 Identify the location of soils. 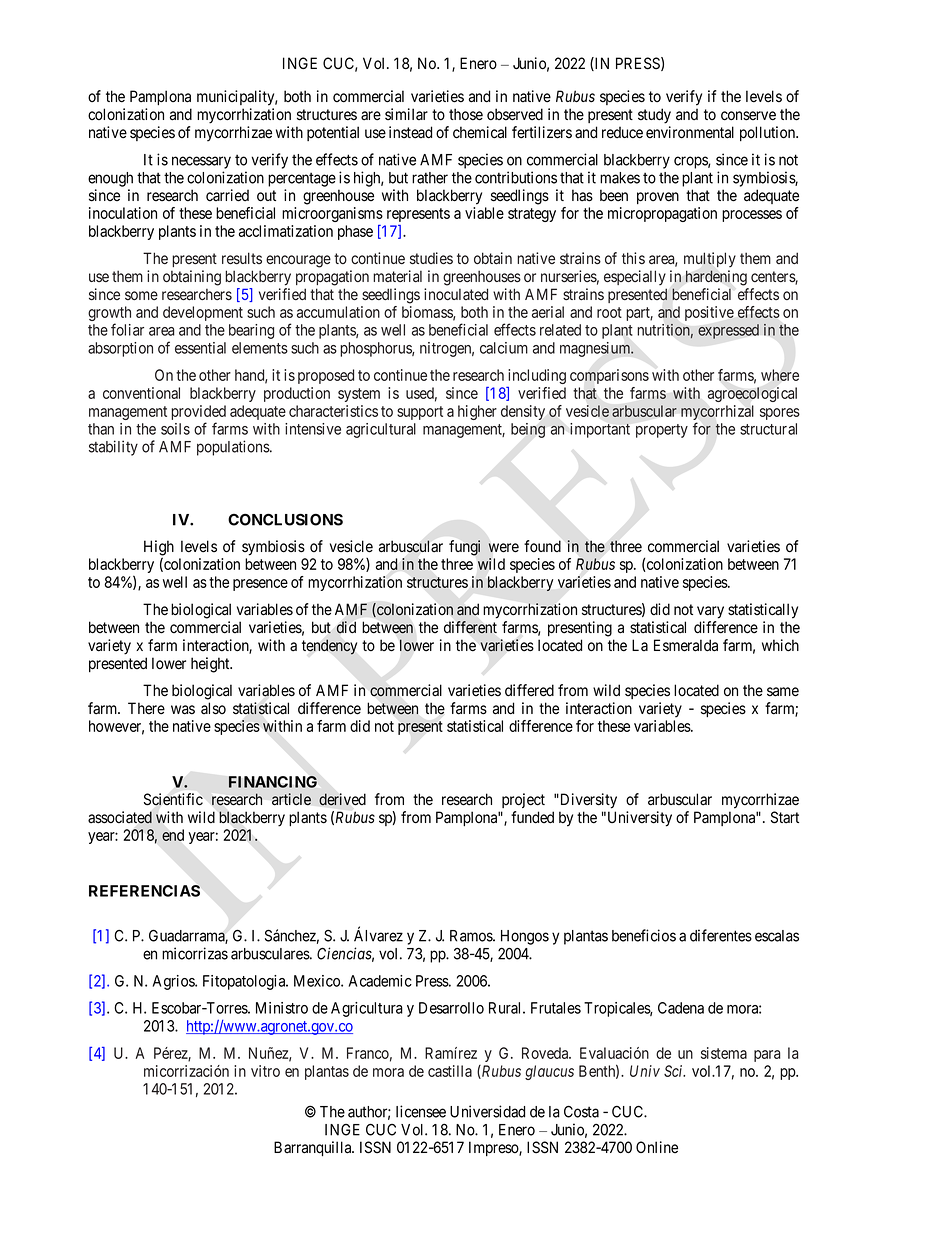
(175, 429).
